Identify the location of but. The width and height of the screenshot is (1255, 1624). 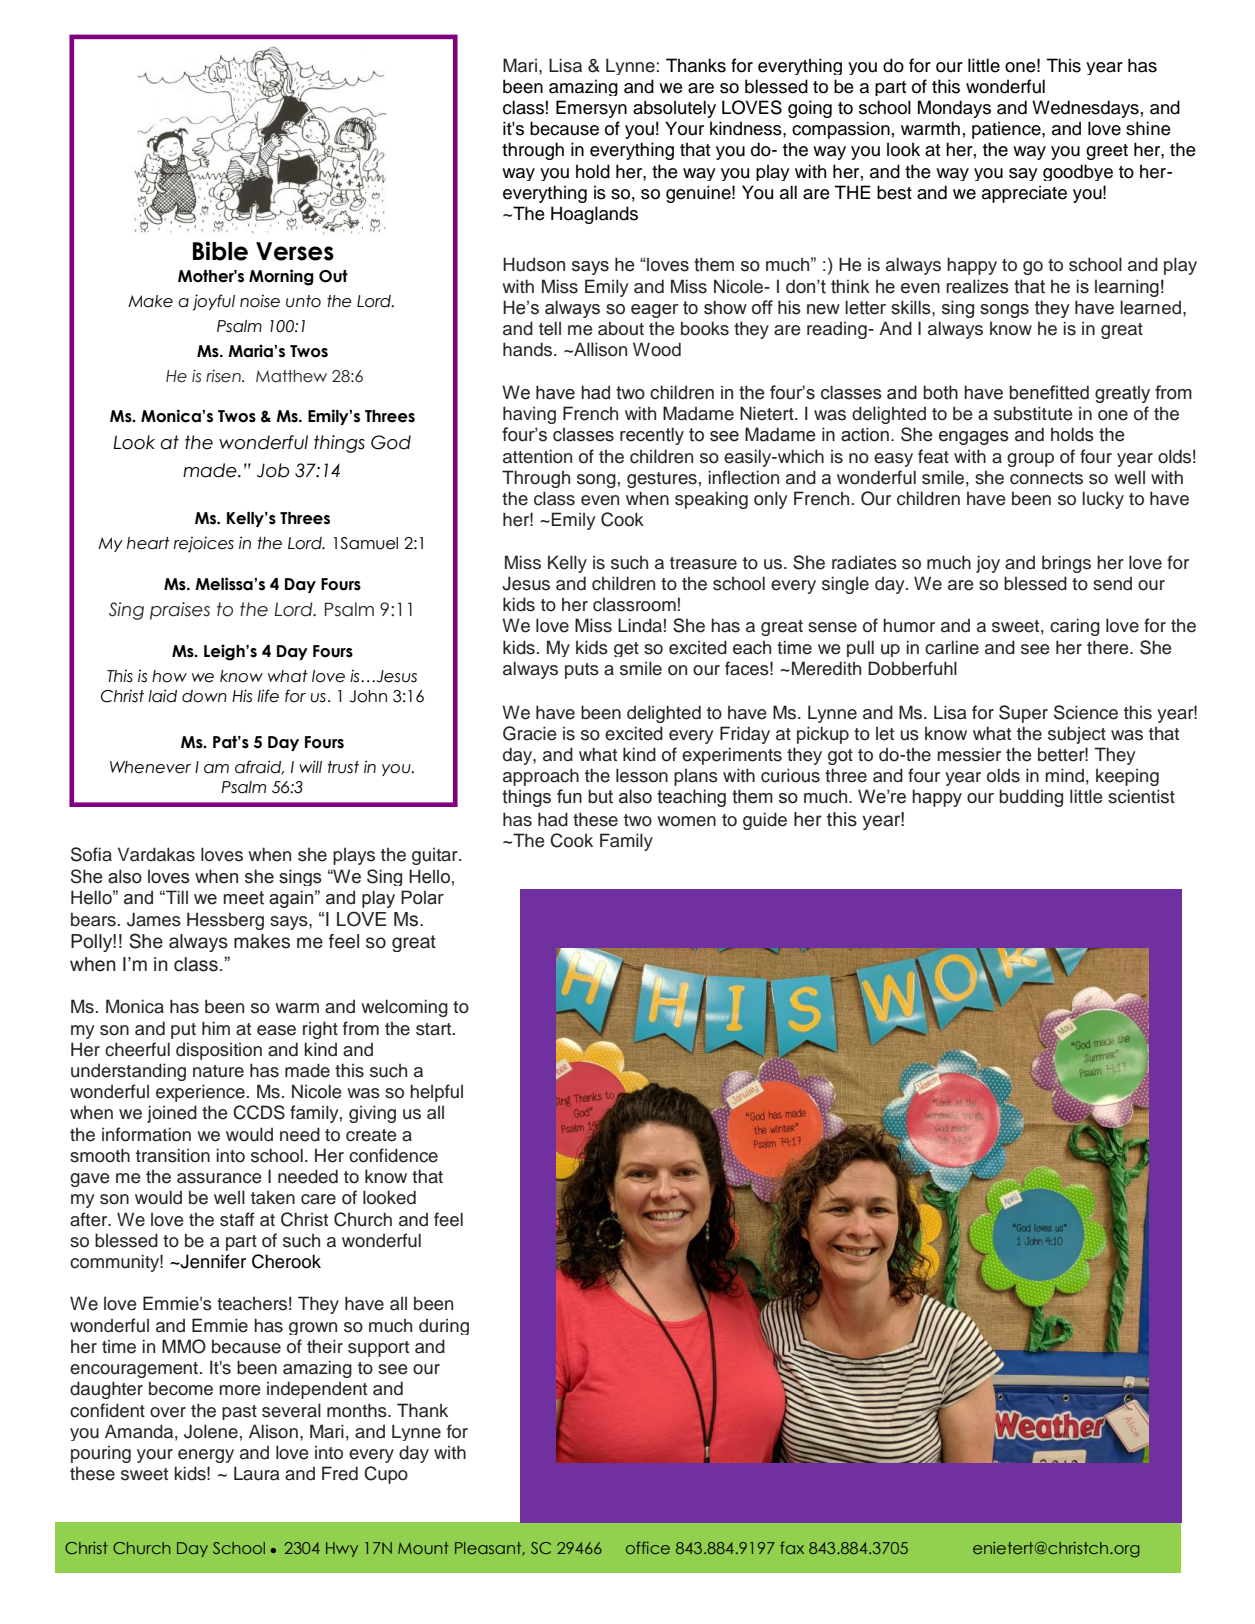
(600, 796).
